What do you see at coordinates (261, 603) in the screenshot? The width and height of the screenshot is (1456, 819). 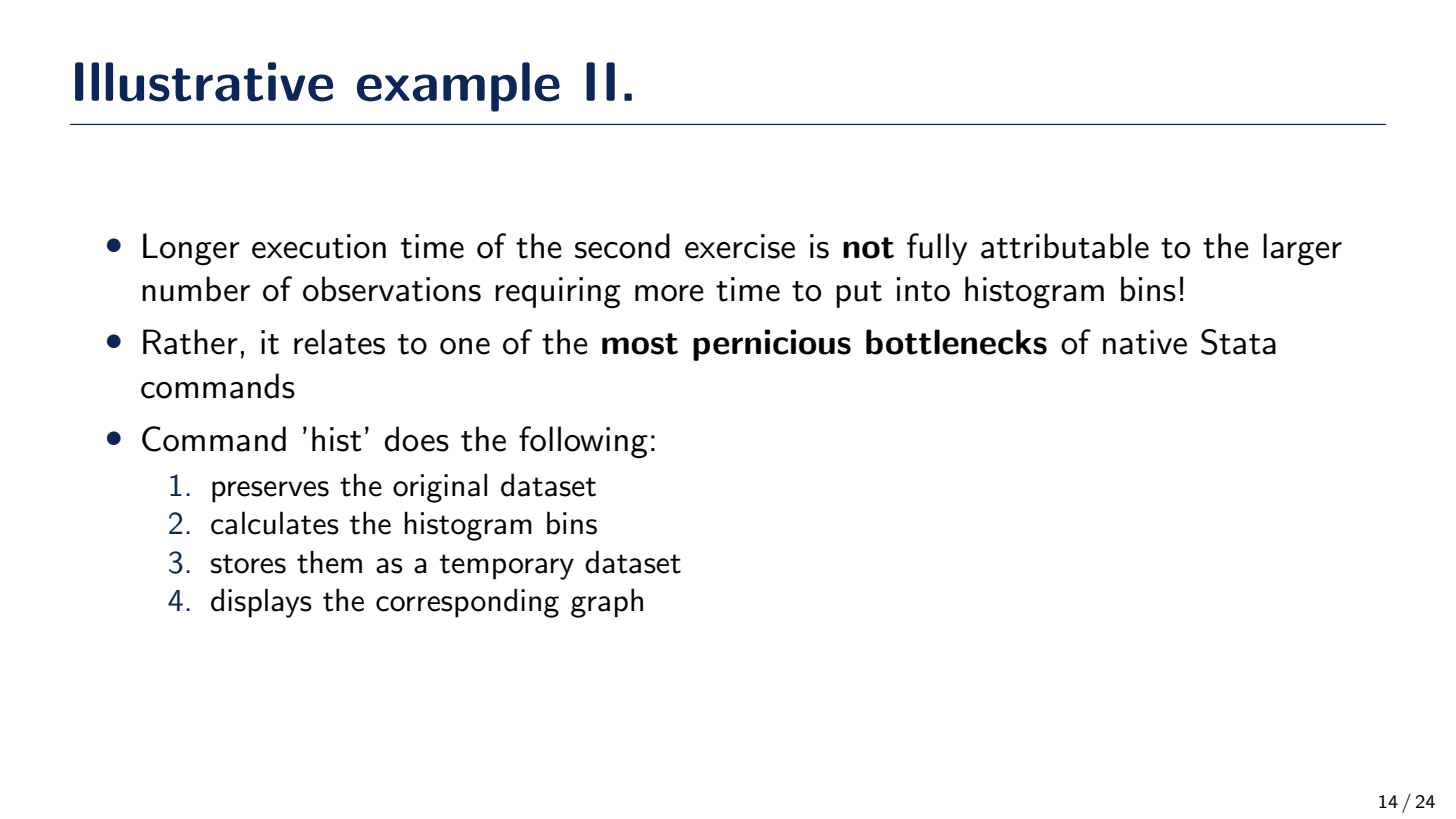 I see `displays` at bounding box center [261, 603].
